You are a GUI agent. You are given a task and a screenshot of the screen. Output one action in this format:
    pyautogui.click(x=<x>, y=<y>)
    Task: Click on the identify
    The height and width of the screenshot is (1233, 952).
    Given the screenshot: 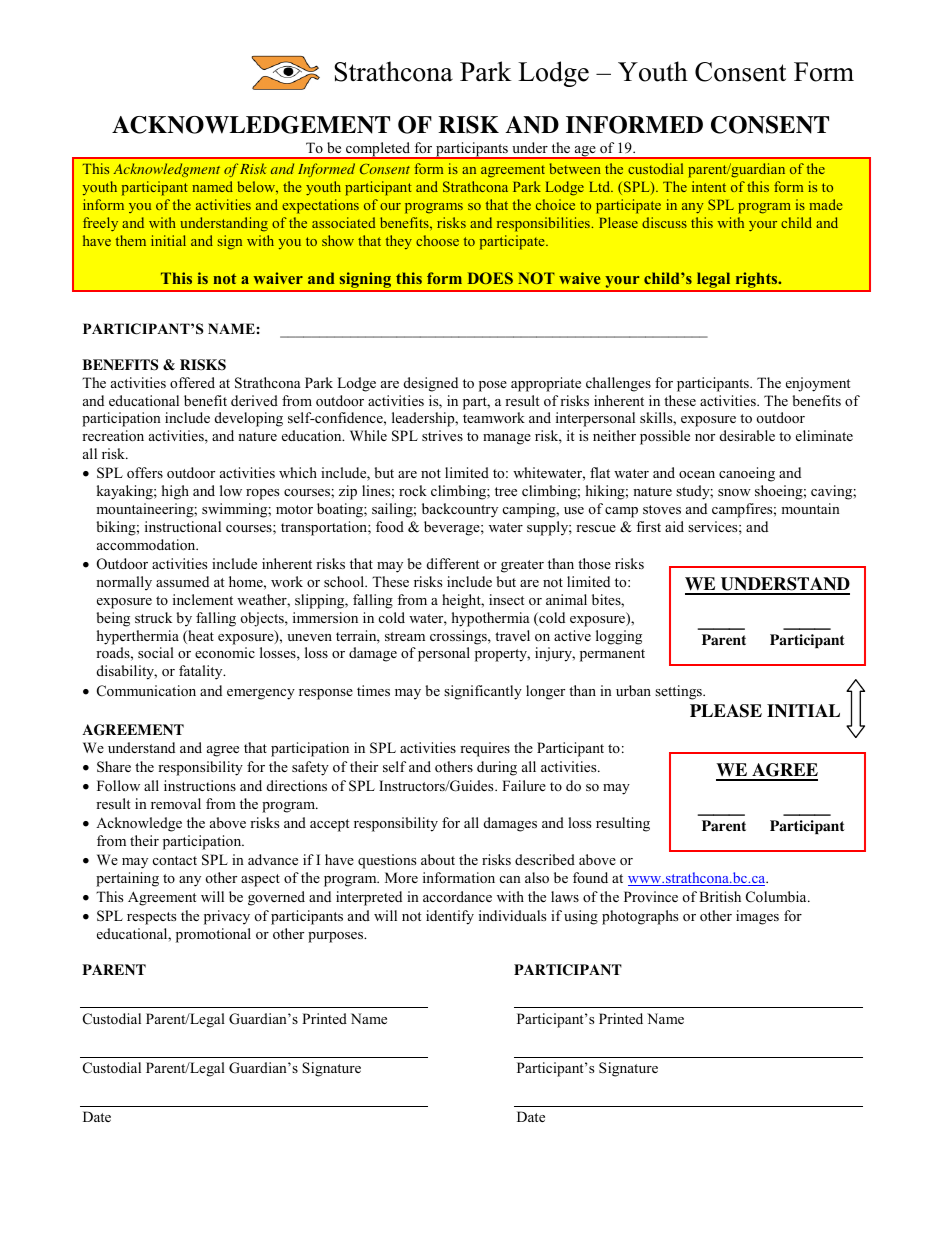 What is the action you would take?
    pyautogui.click(x=450, y=917)
